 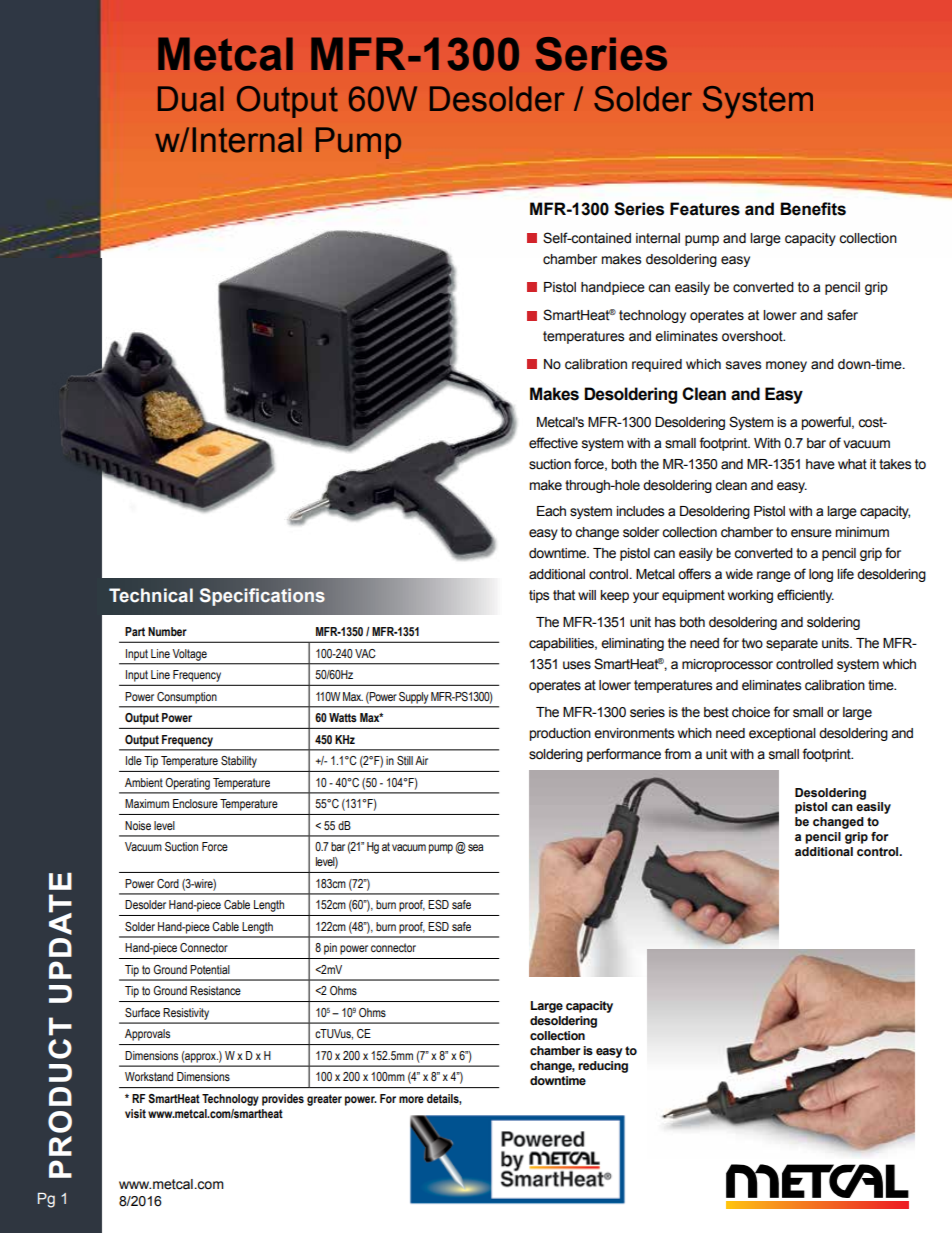 I want to click on Benefits, so click(x=813, y=209).
